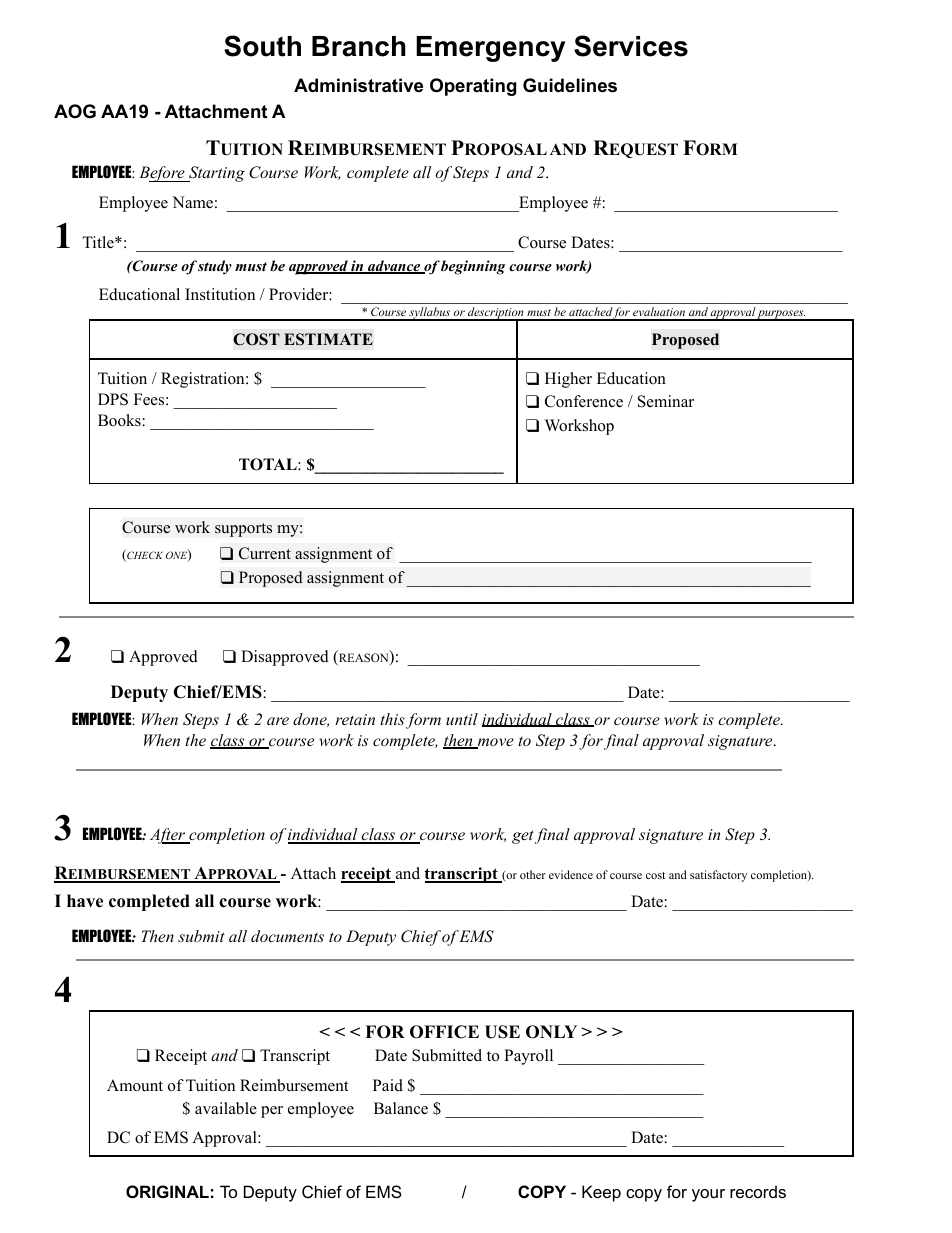  What do you see at coordinates (75, 111) in the screenshot?
I see `AOG` at bounding box center [75, 111].
